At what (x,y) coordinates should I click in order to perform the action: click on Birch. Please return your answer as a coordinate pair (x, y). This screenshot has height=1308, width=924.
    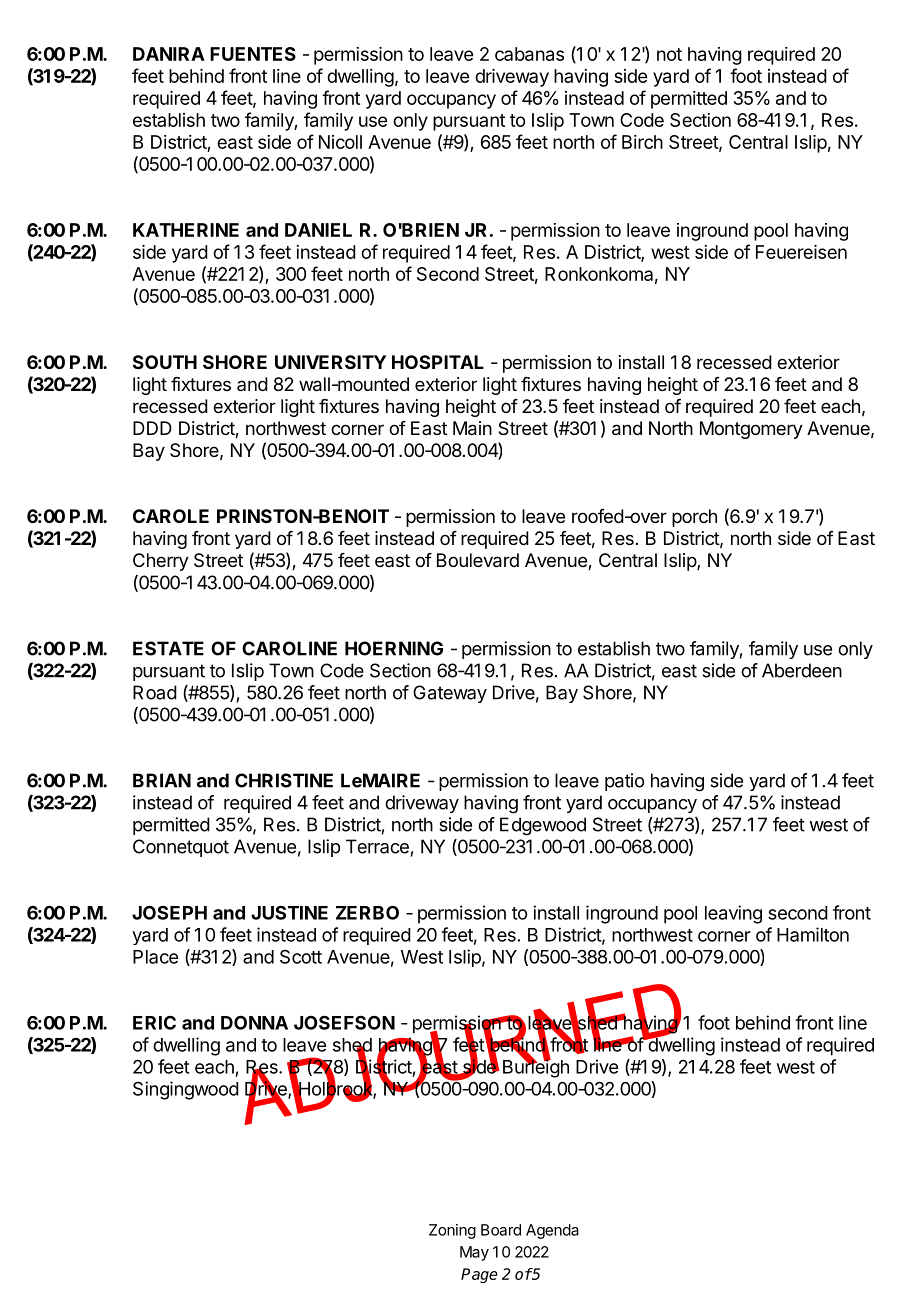
    Looking at the image, I should click on (642, 142).
